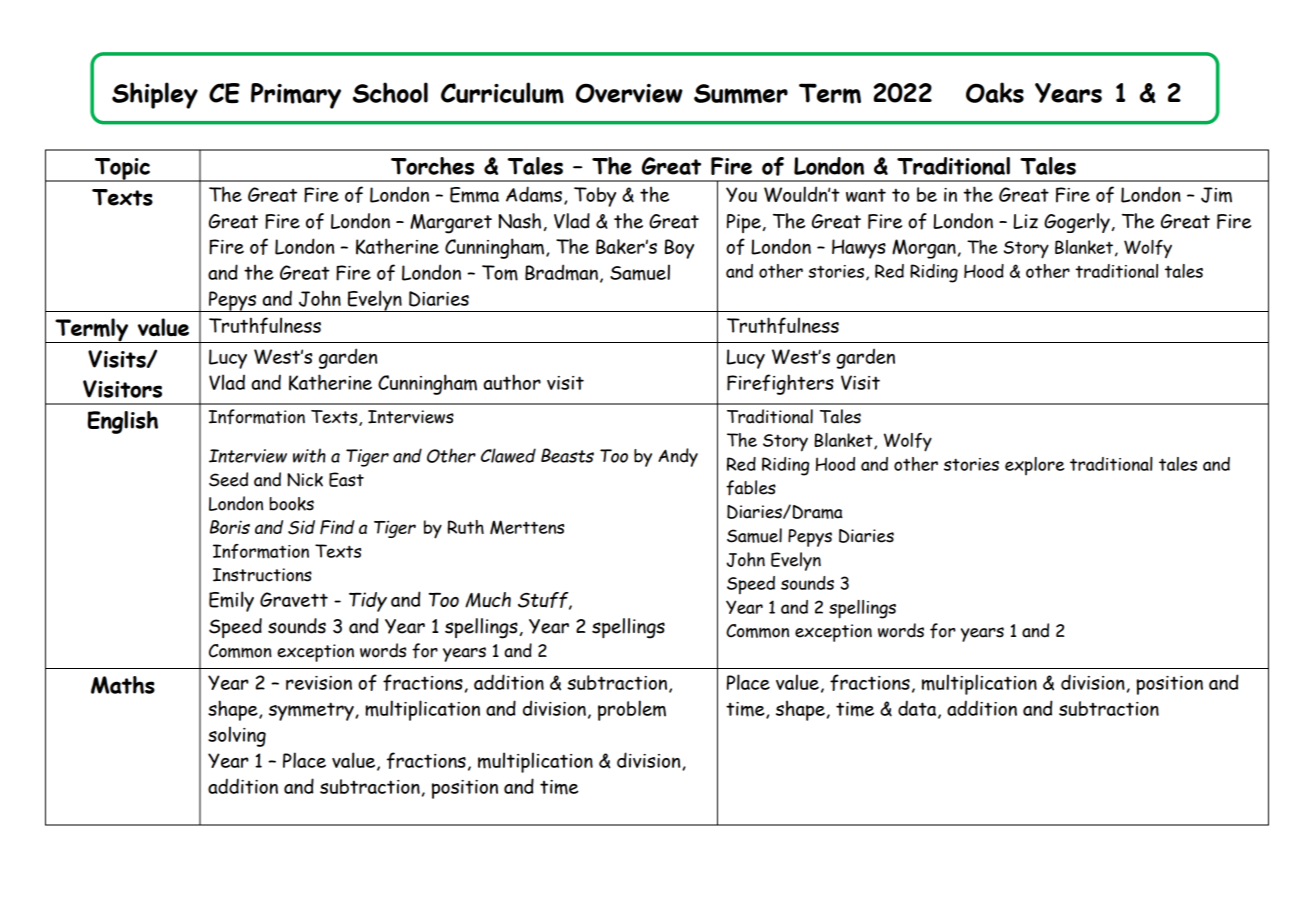  What do you see at coordinates (995, 92) in the document?
I see `Oaks` at bounding box center [995, 92].
